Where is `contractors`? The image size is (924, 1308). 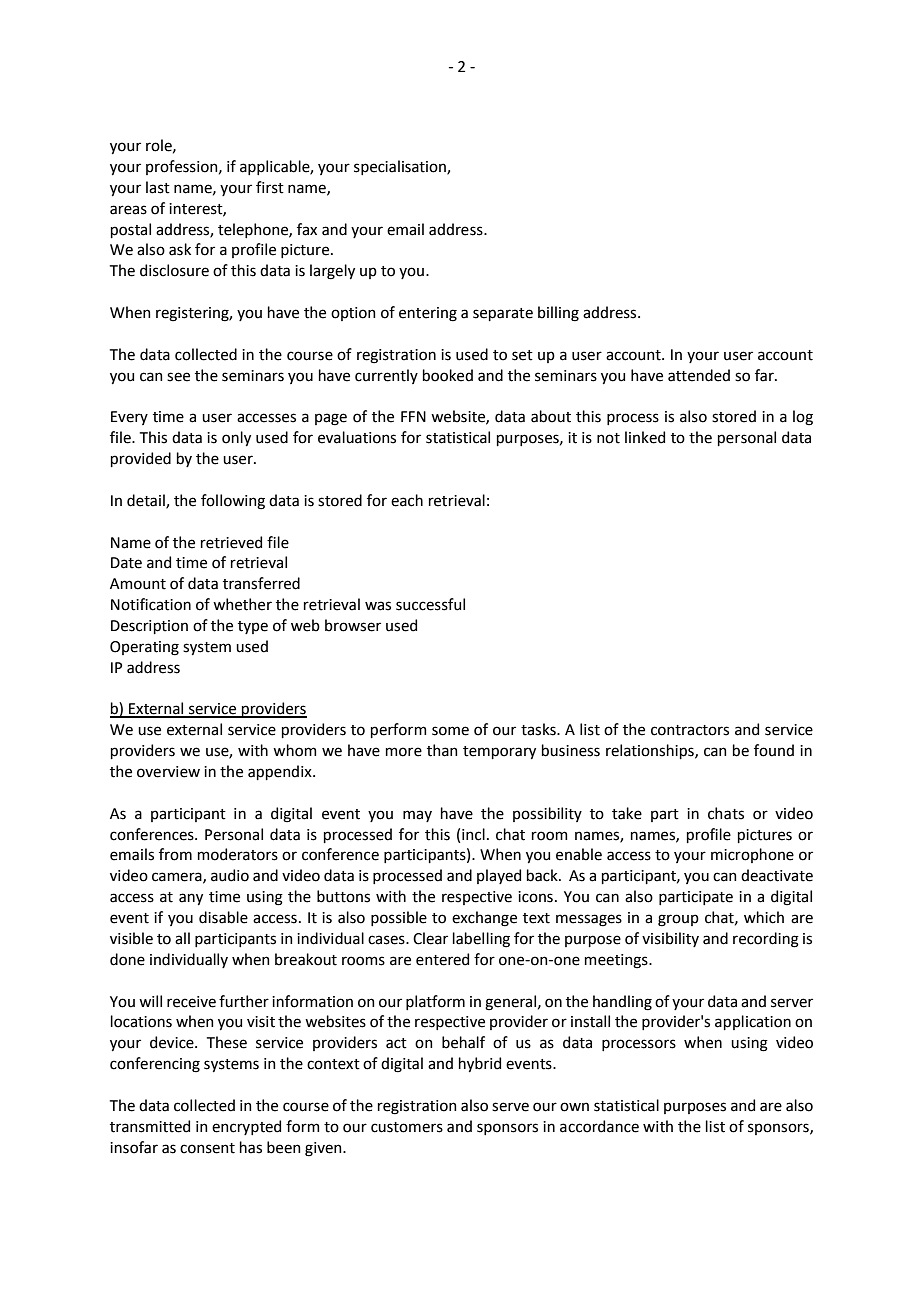 contractors is located at coordinates (690, 730).
